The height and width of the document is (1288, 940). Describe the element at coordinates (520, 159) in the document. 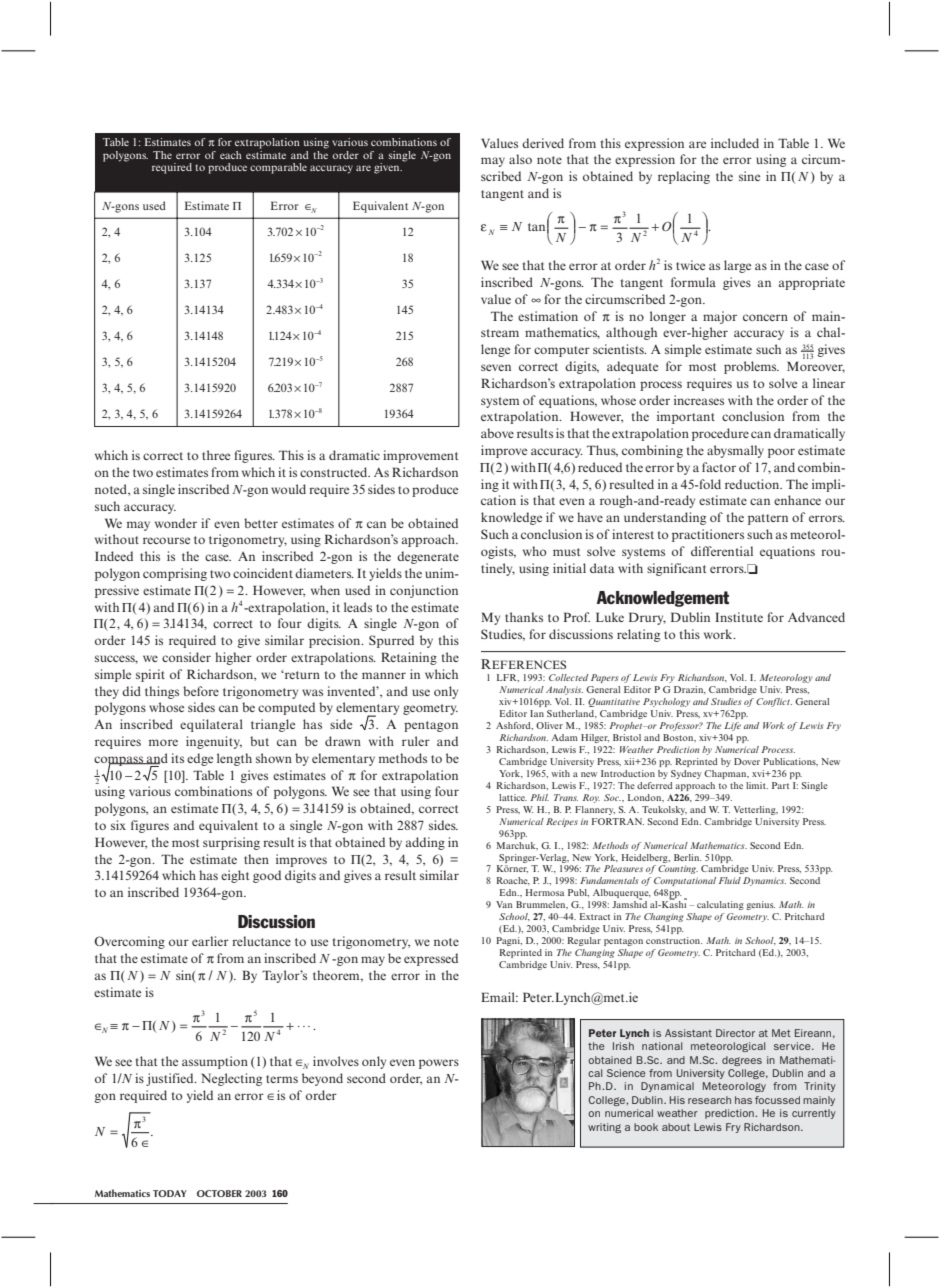

I see `also` at that location.
